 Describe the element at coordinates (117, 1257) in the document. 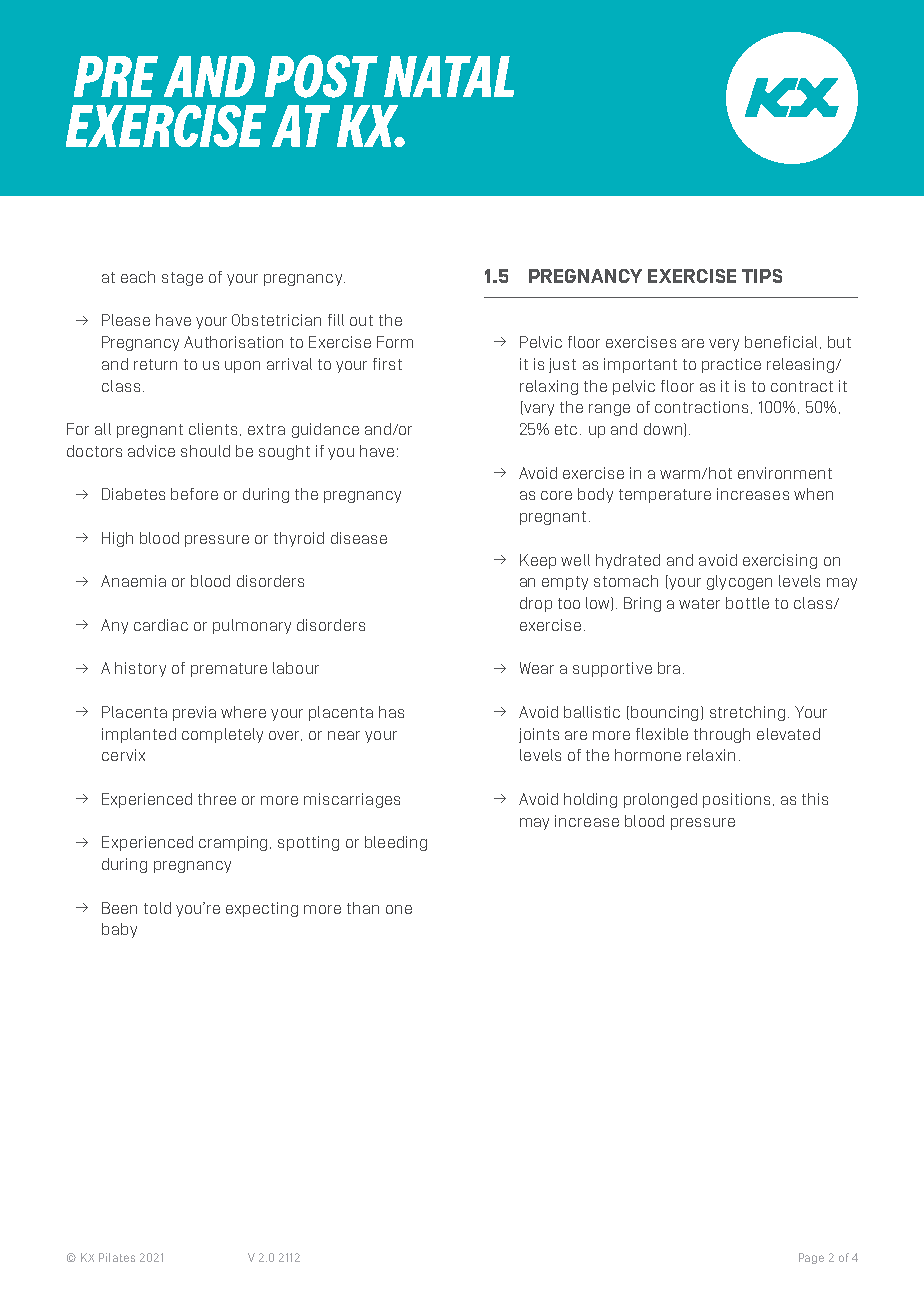

I see `Pilates` at that location.
